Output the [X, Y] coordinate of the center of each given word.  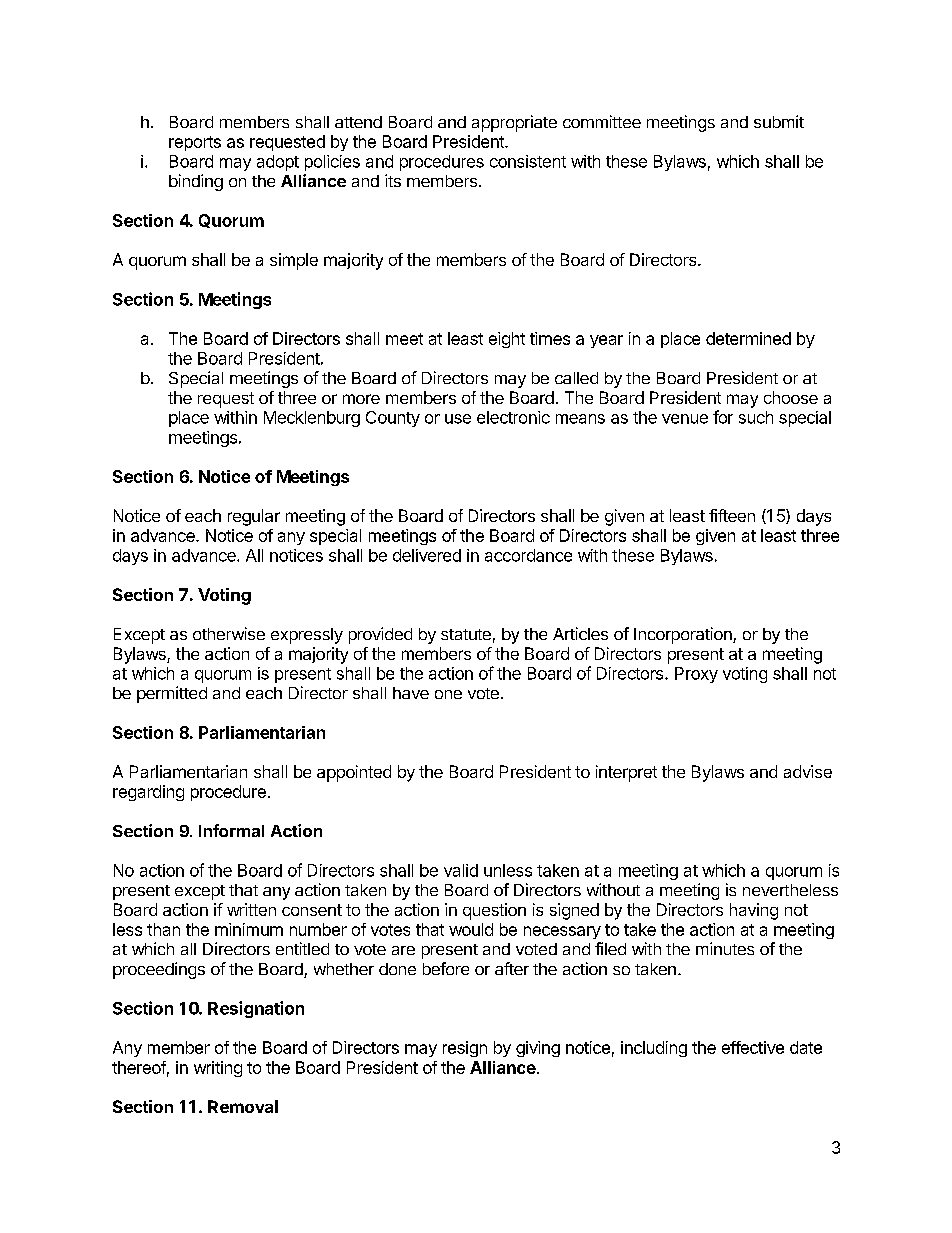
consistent [528, 161]
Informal [231, 830]
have [411, 693]
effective [753, 1047]
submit [779, 121]
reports [195, 143]
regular [254, 517]
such [756, 417]
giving [538, 1049]
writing [218, 1069]
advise [808, 771]
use [458, 419]
